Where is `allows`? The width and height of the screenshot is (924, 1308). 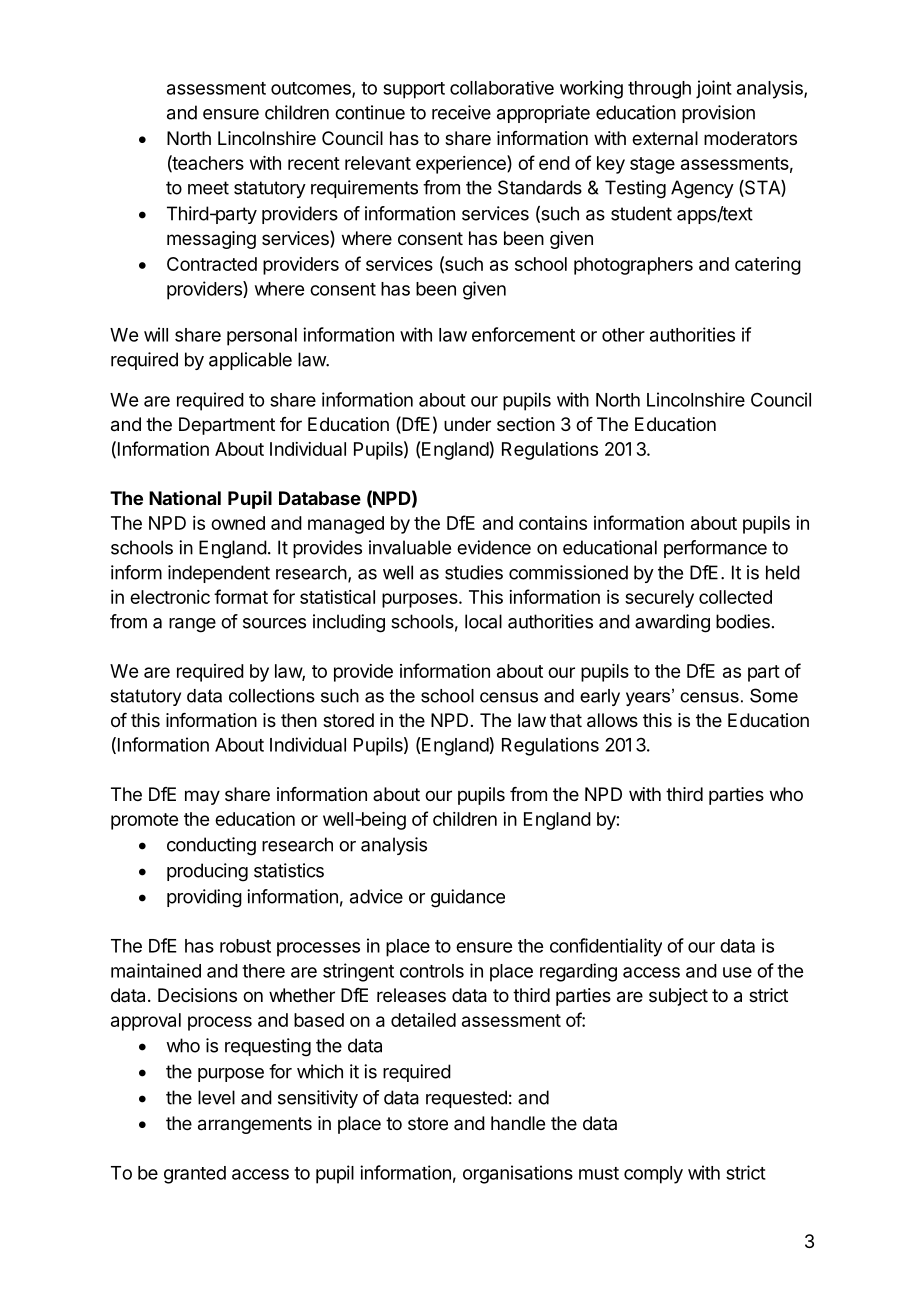
allows is located at coordinates (612, 720).
